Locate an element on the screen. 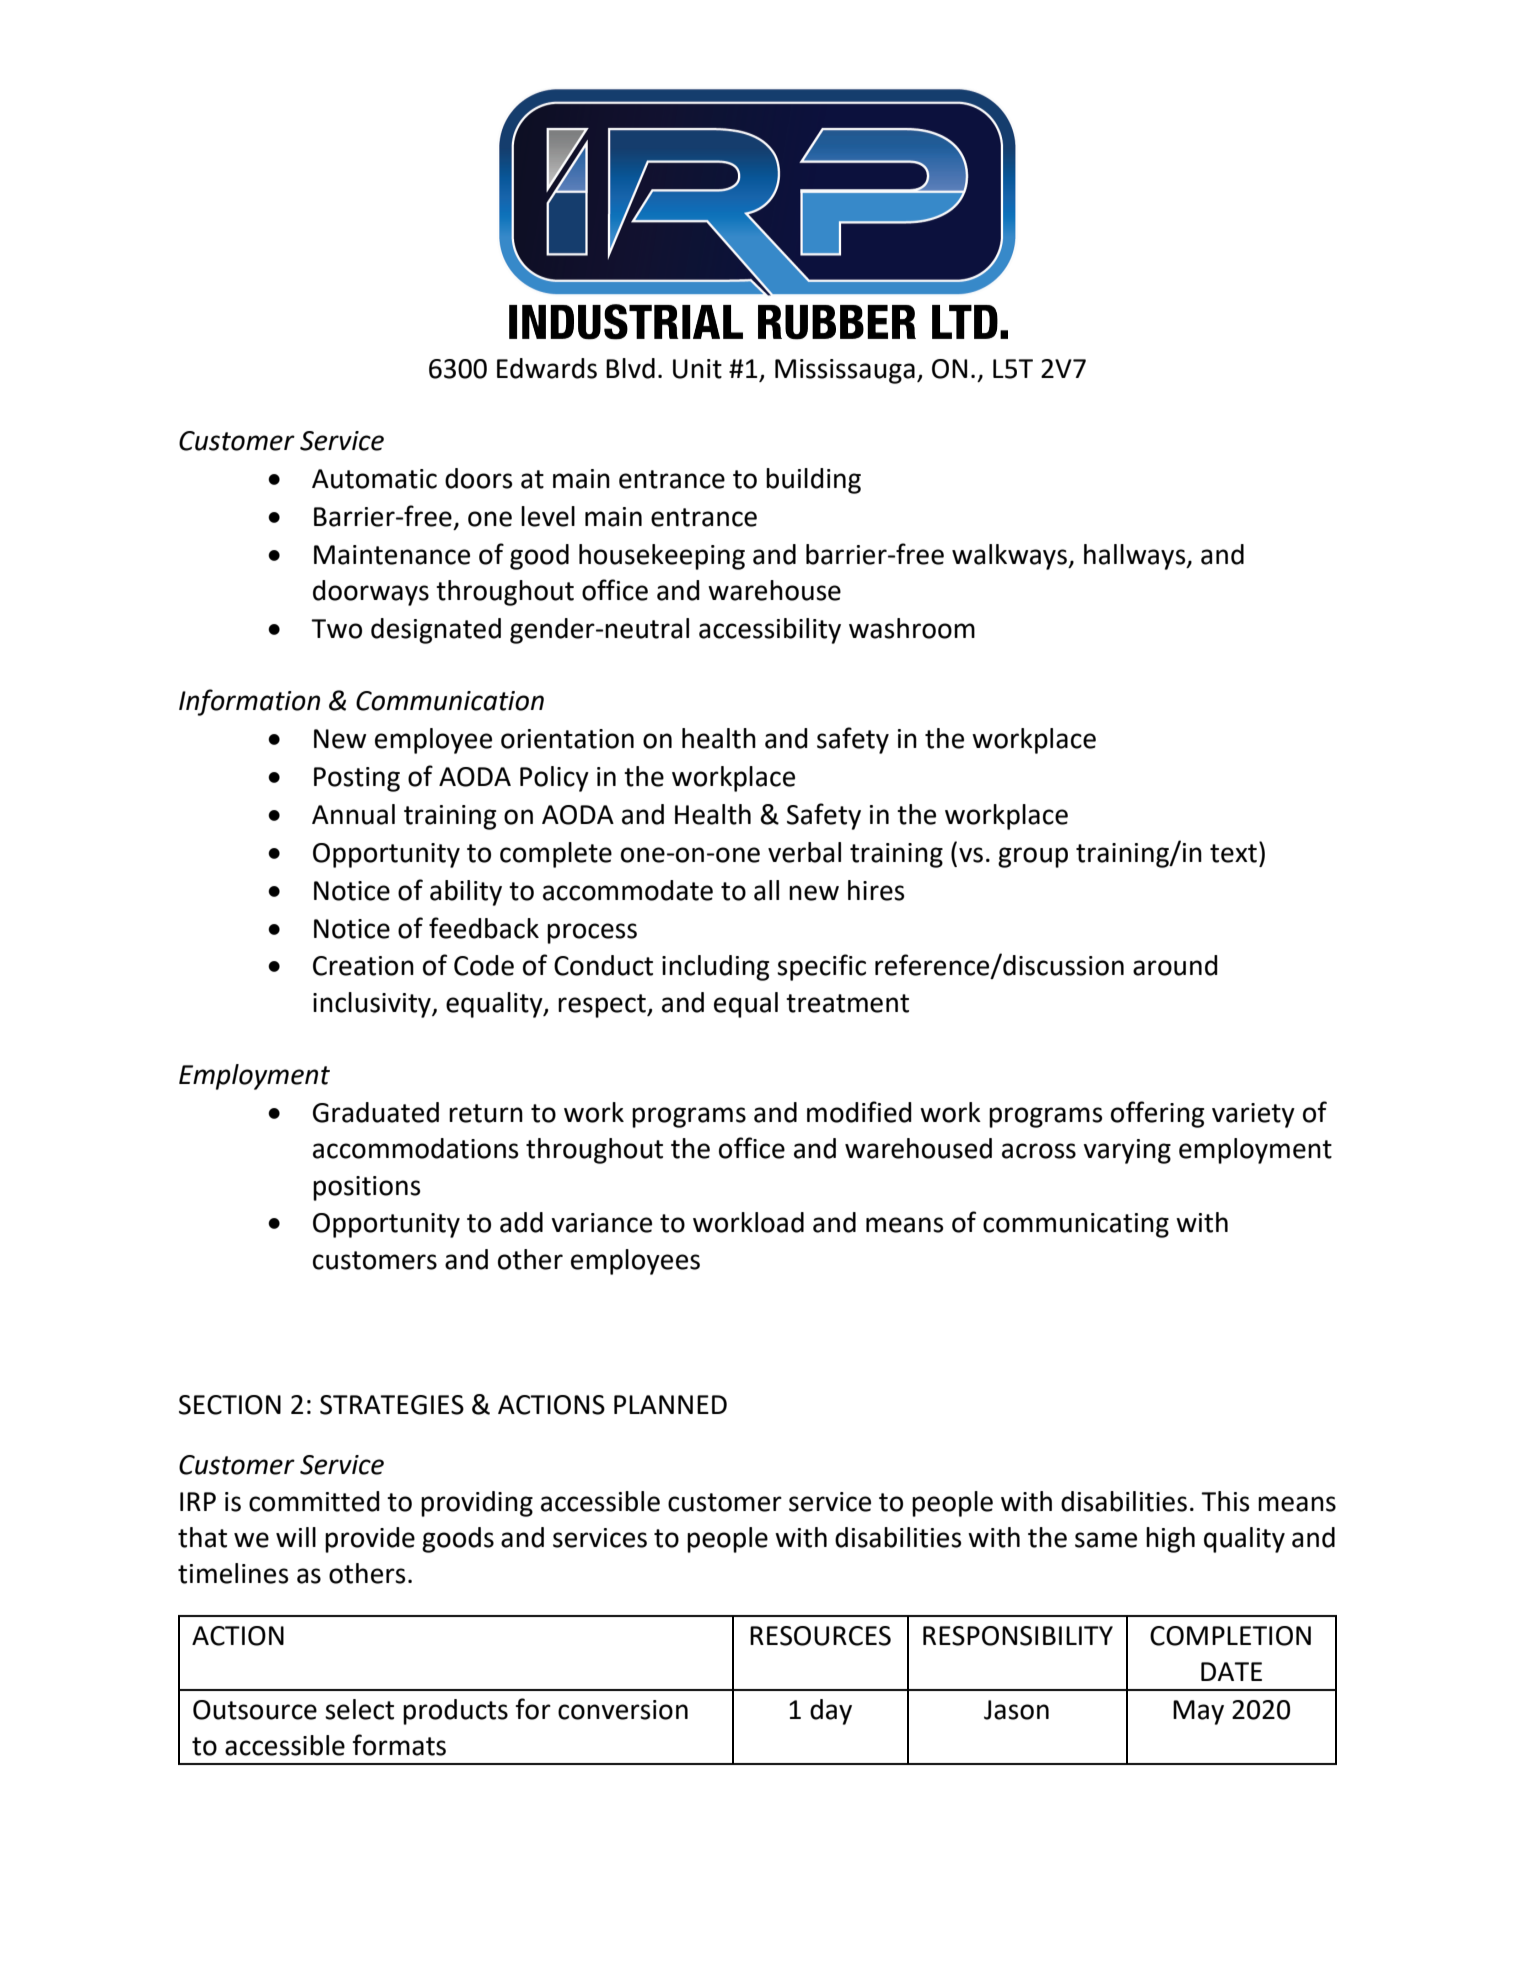 This screenshot has width=1515, height=1961. Posting is located at coordinates (357, 779).
